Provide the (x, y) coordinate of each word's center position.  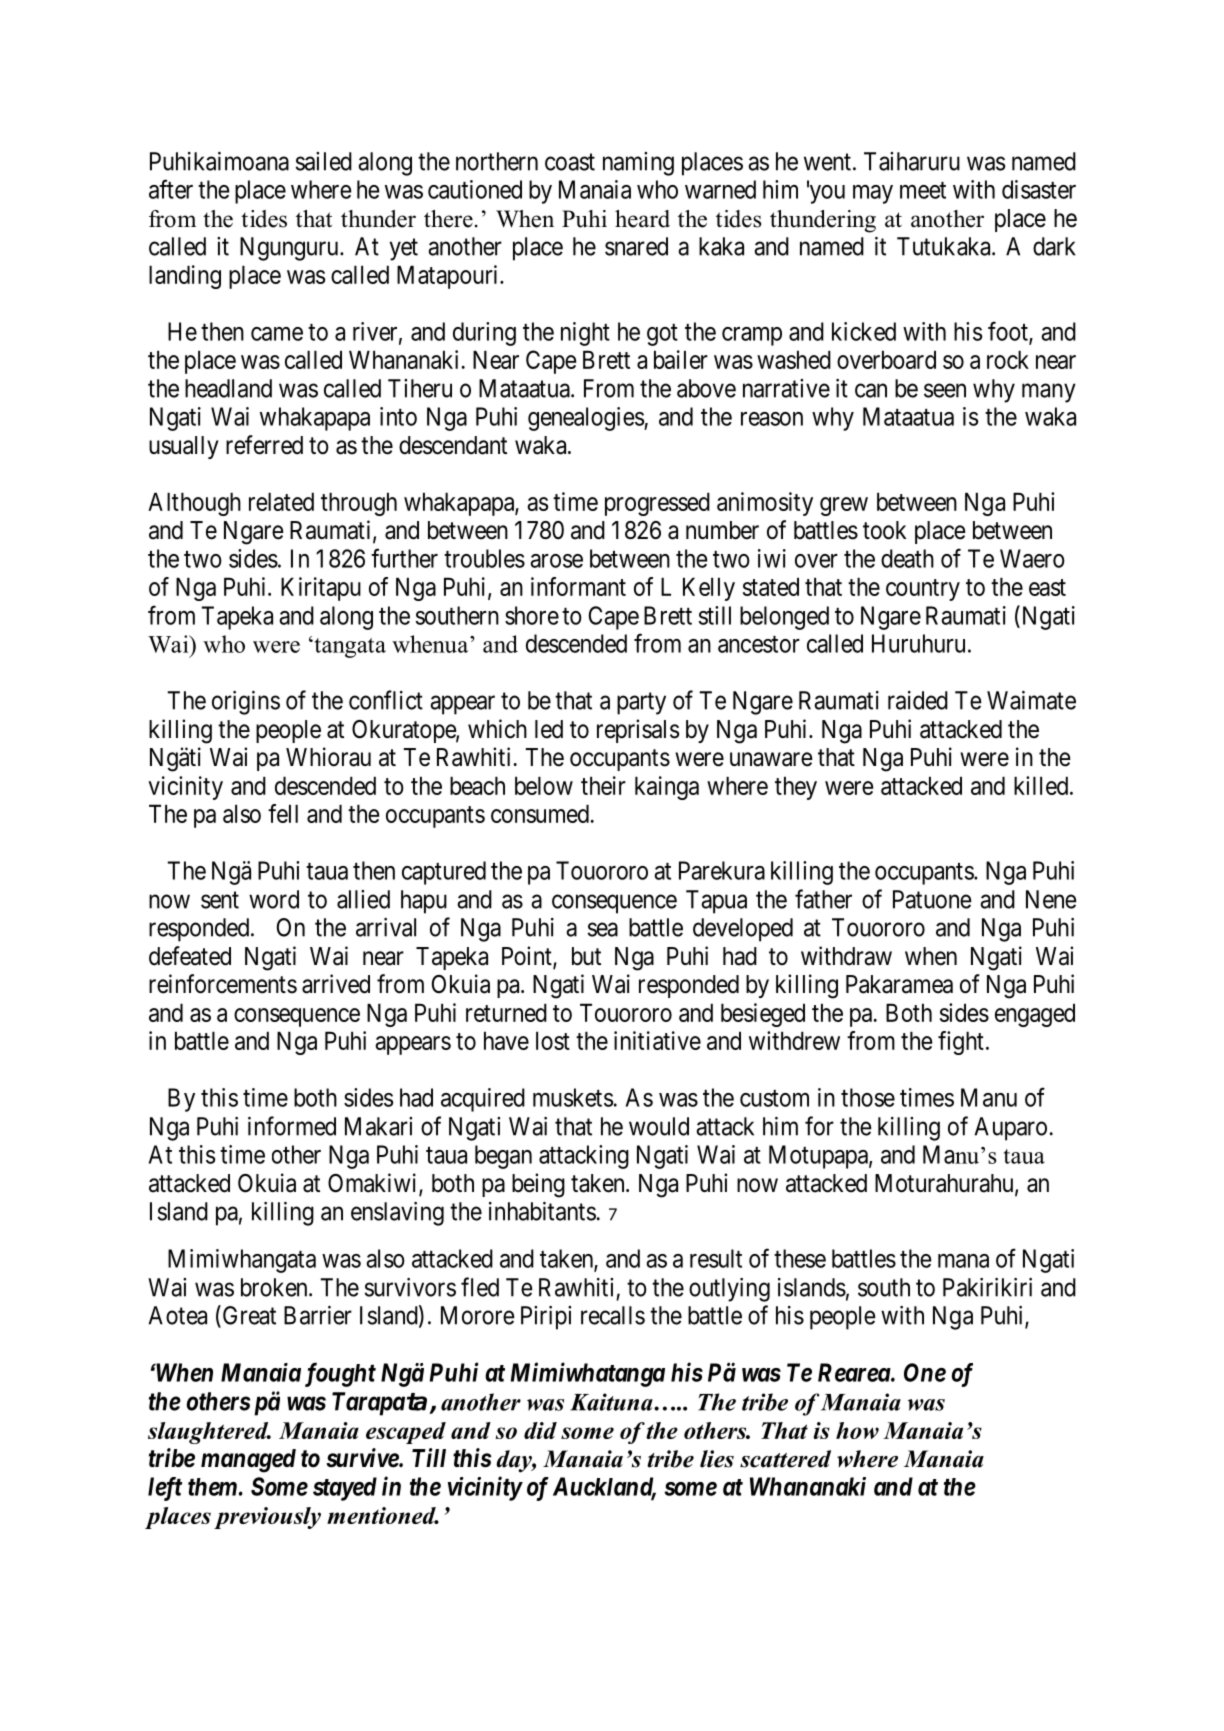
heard (642, 219)
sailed (324, 161)
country (923, 590)
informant (578, 586)
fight (961, 1043)
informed (292, 1126)
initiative (657, 1040)
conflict (386, 700)
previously (267, 1518)
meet (923, 190)
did (540, 1430)
